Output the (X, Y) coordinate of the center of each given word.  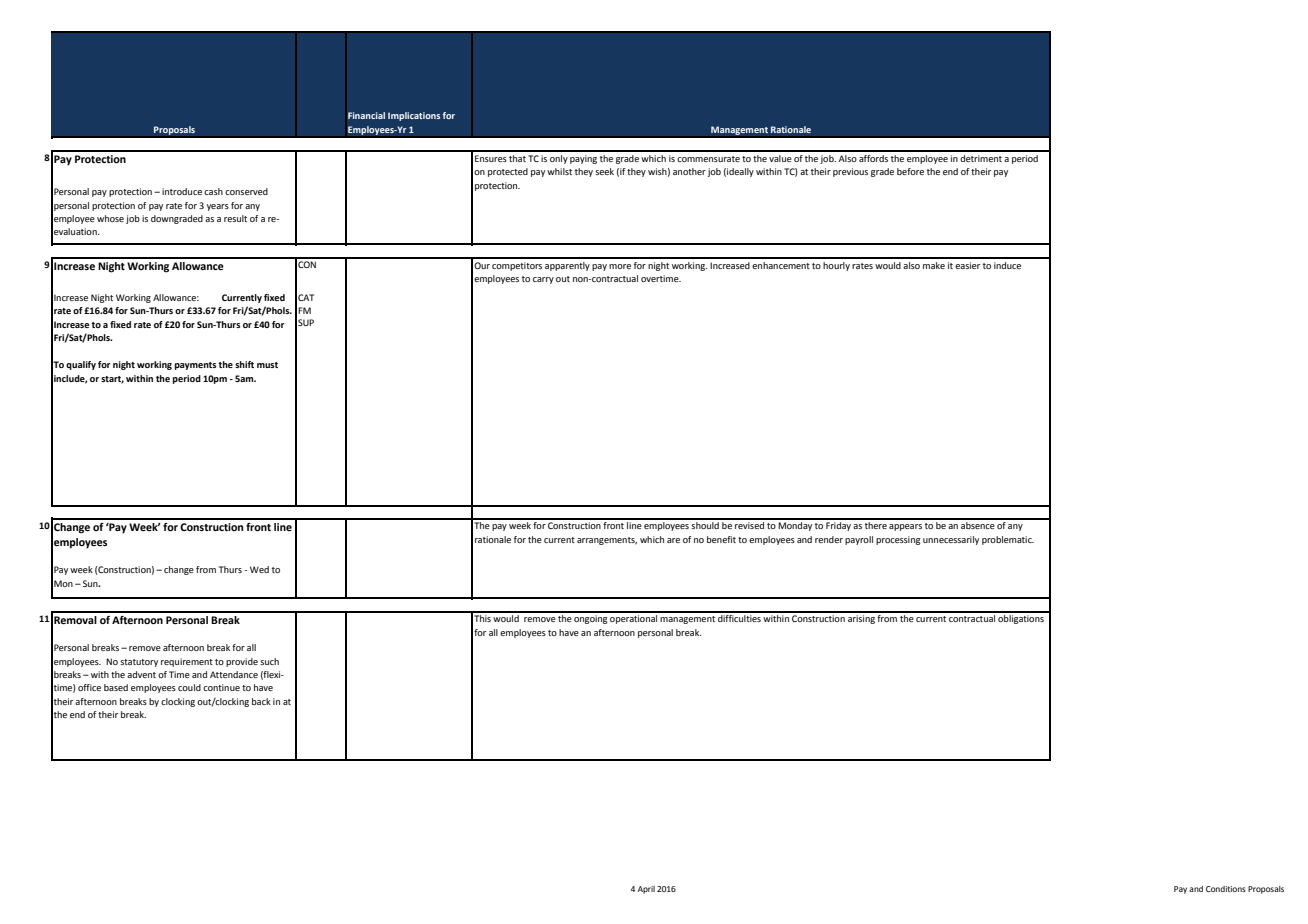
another (689, 171)
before (910, 171)
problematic (1008, 540)
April (646, 890)
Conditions (1226, 889)
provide (242, 662)
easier (967, 265)
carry (543, 280)
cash (213, 191)
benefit (721, 539)
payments (196, 366)
